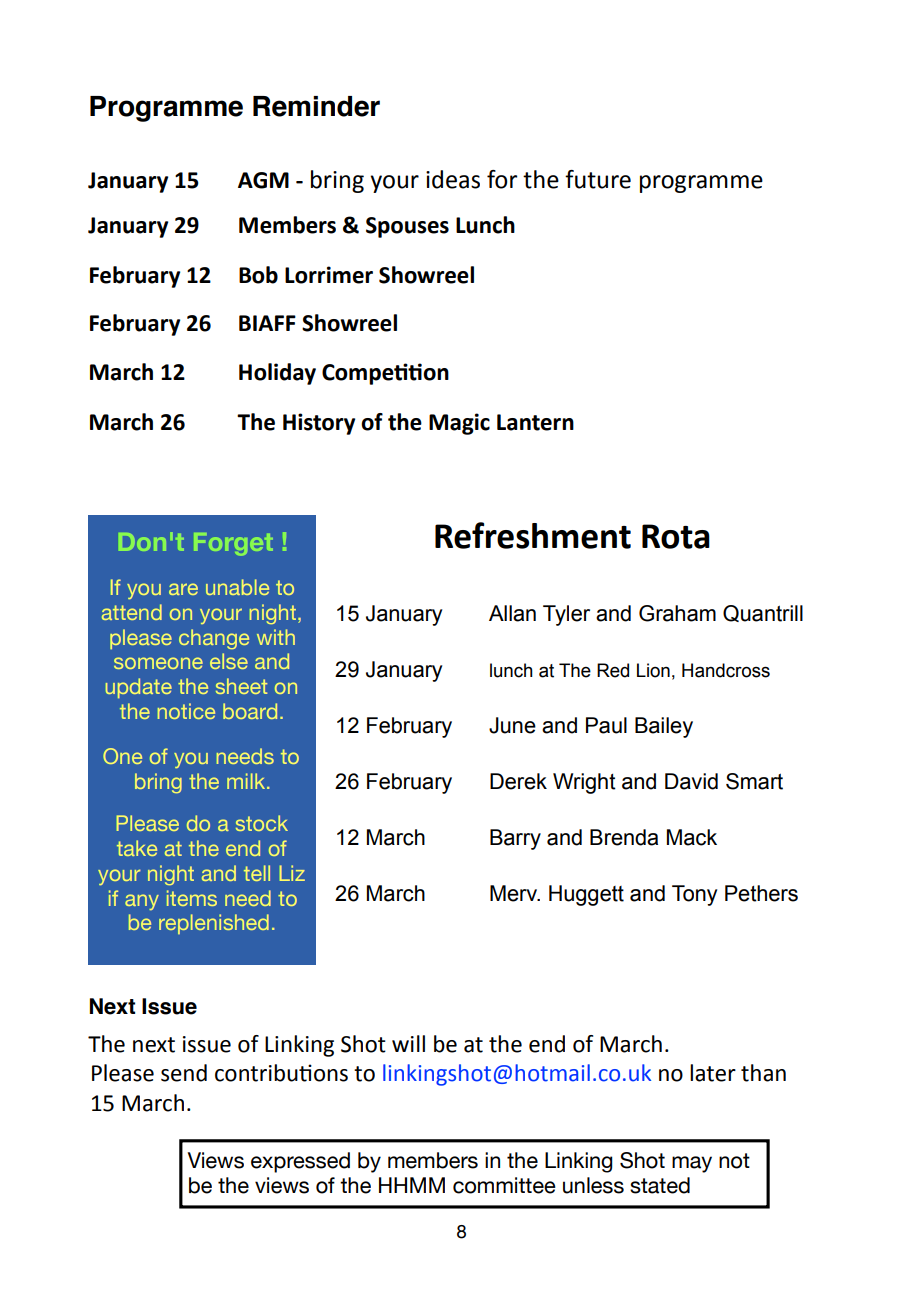  What do you see at coordinates (300, 1162) in the screenshot?
I see `expressed` at bounding box center [300, 1162].
